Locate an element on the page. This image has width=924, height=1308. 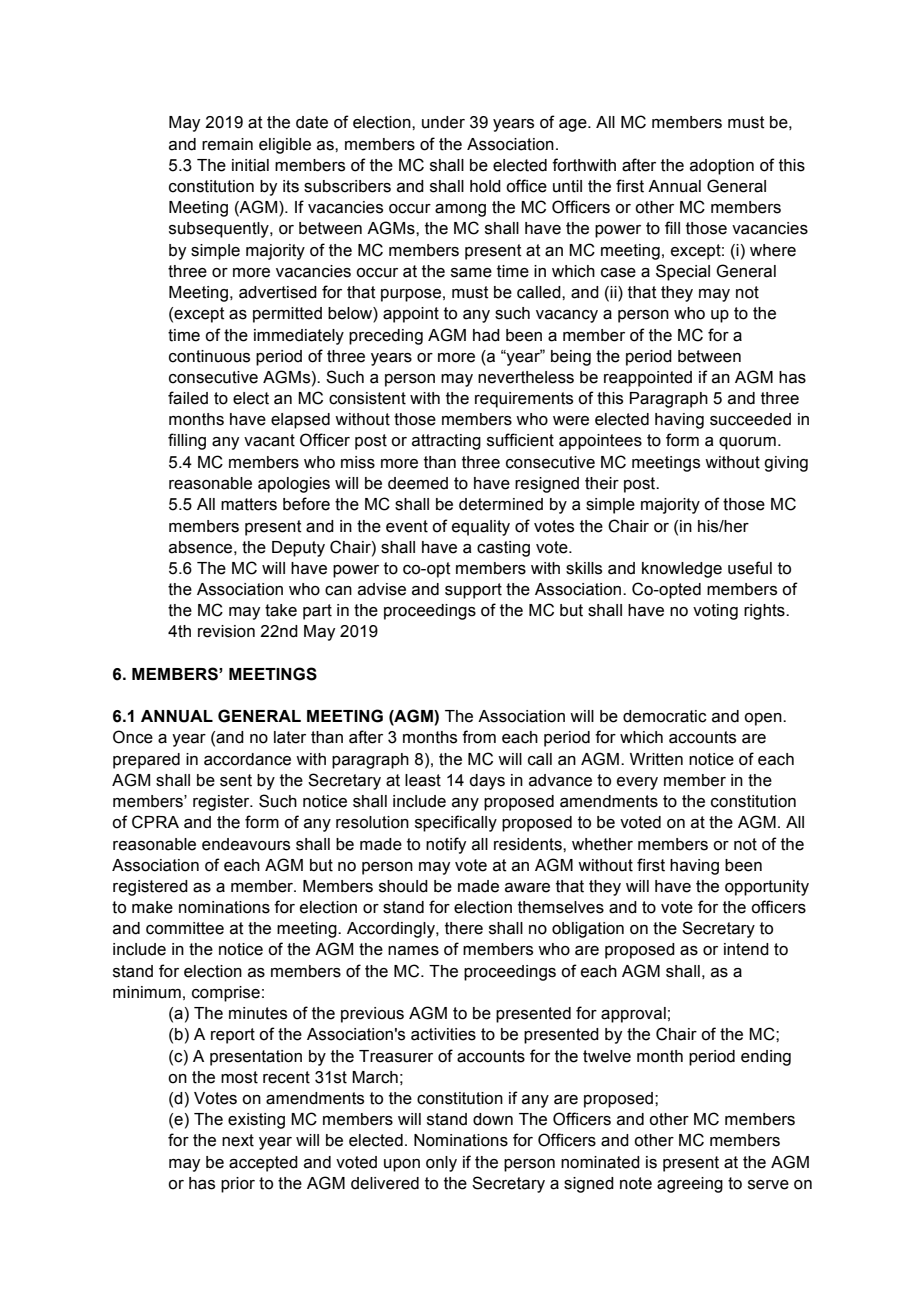
support is located at coordinates (473, 591).
